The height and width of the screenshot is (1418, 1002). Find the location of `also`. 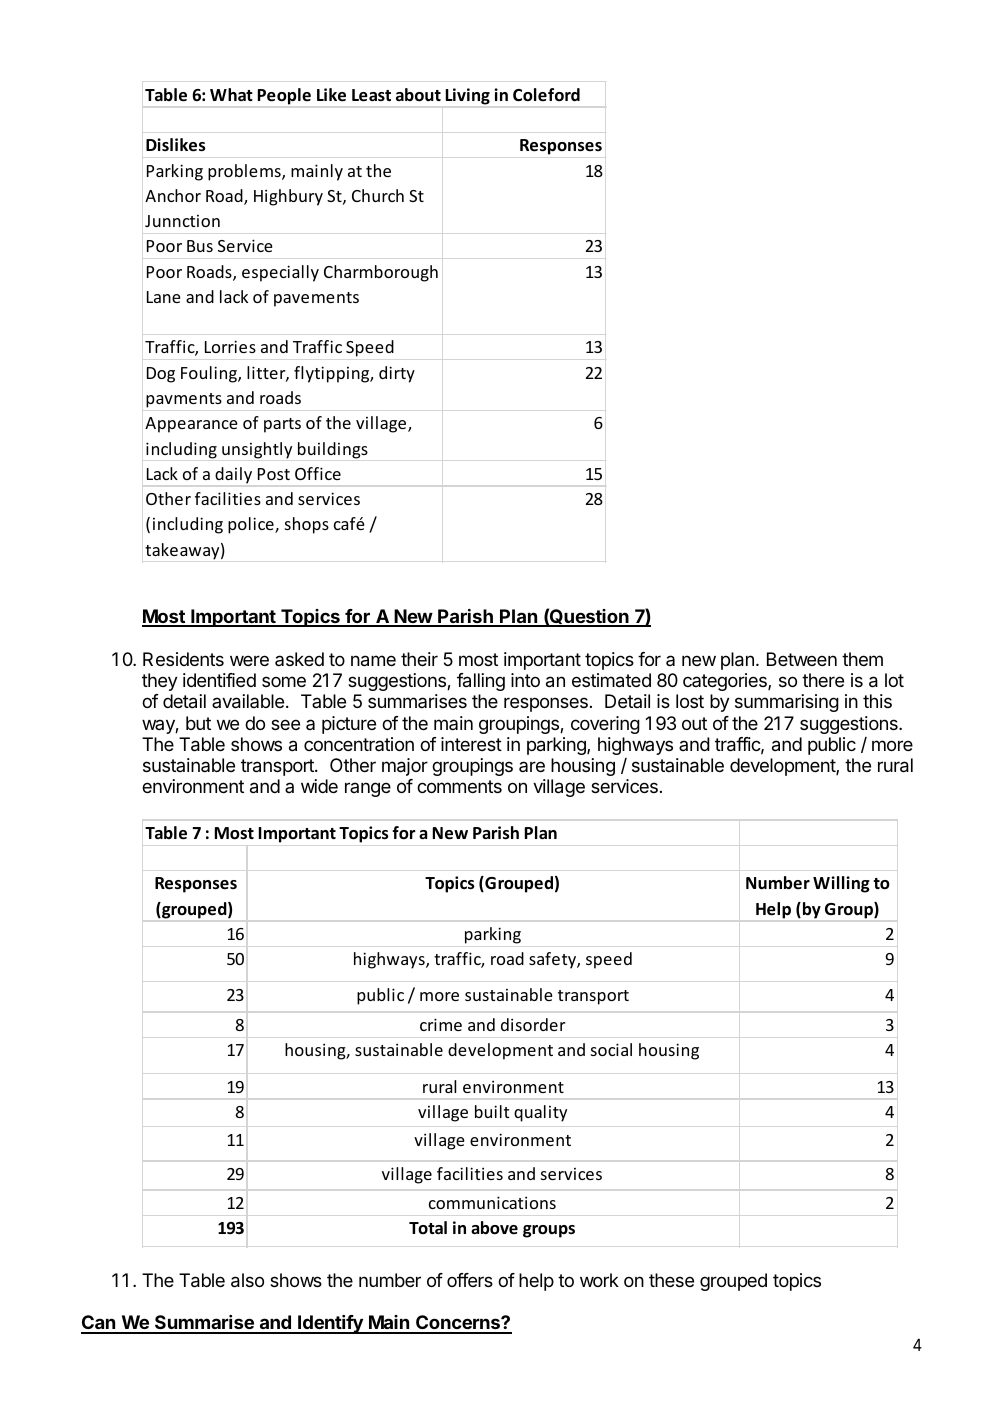

also is located at coordinates (247, 1280).
